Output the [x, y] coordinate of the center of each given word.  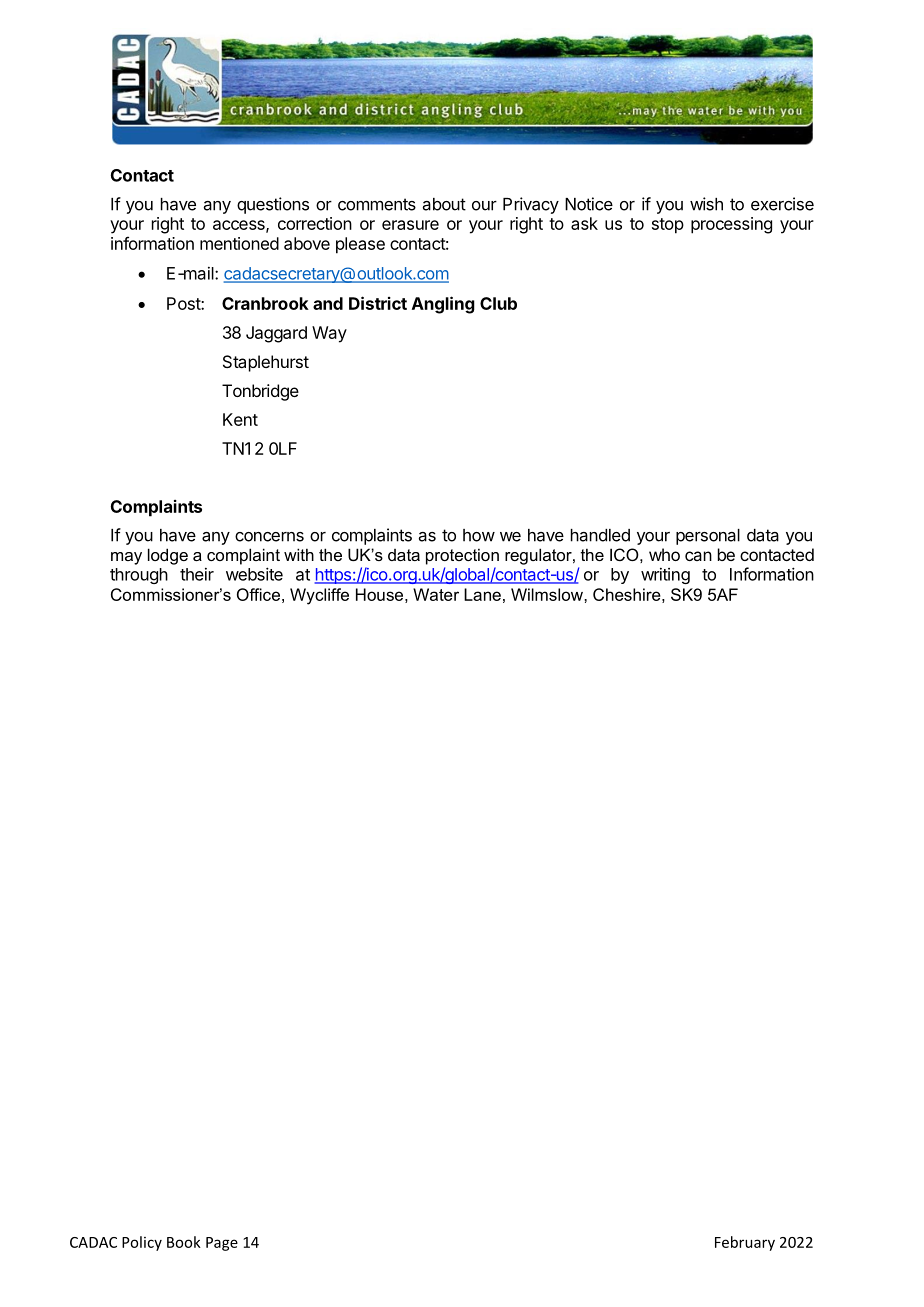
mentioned [239, 243]
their [197, 574]
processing [731, 225]
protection [462, 557]
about [444, 204]
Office [258, 594]
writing [665, 576]
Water [436, 594]
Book [184, 1242]
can [698, 556]
